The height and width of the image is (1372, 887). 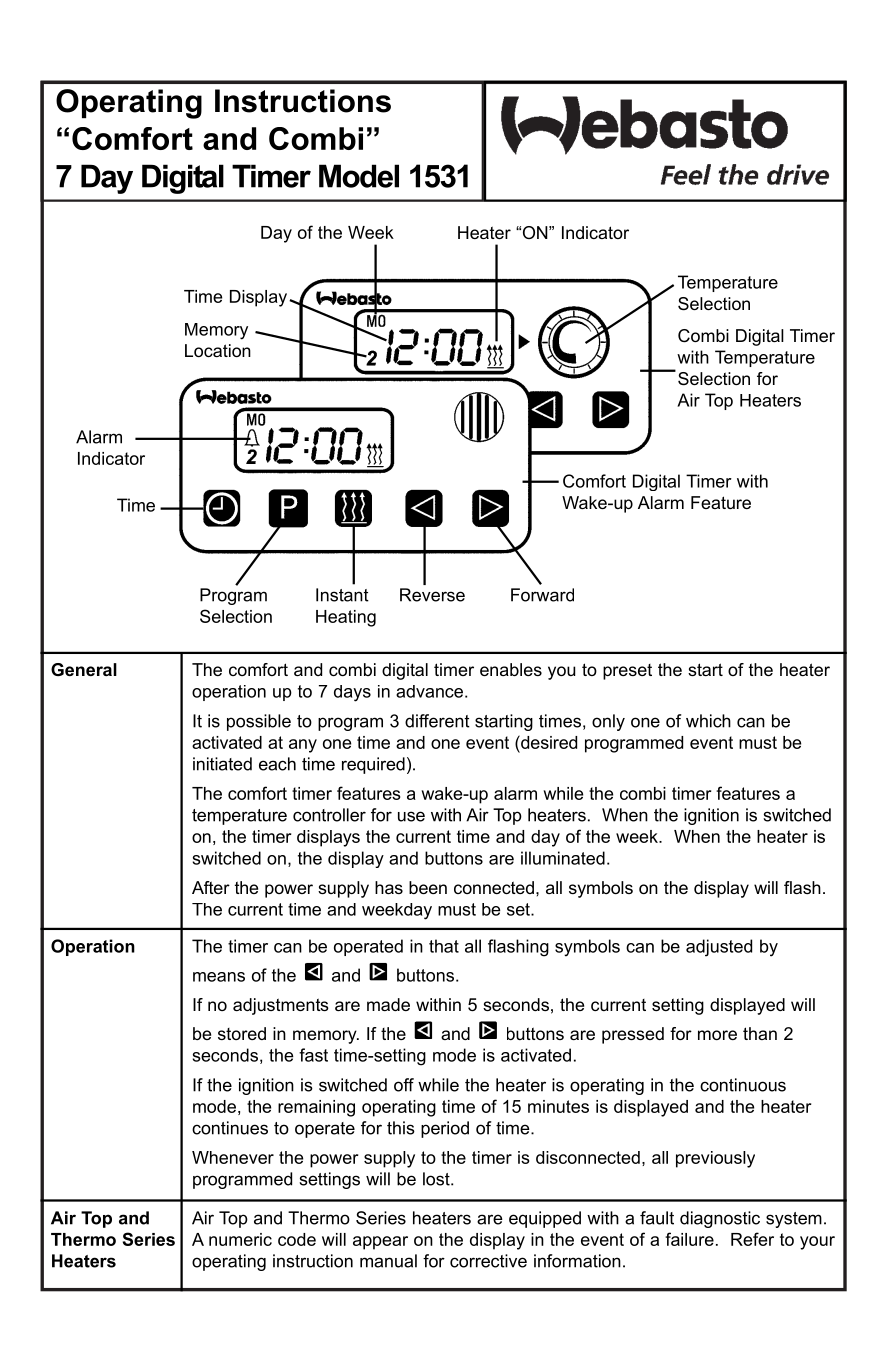 I want to click on which, so click(x=708, y=721).
